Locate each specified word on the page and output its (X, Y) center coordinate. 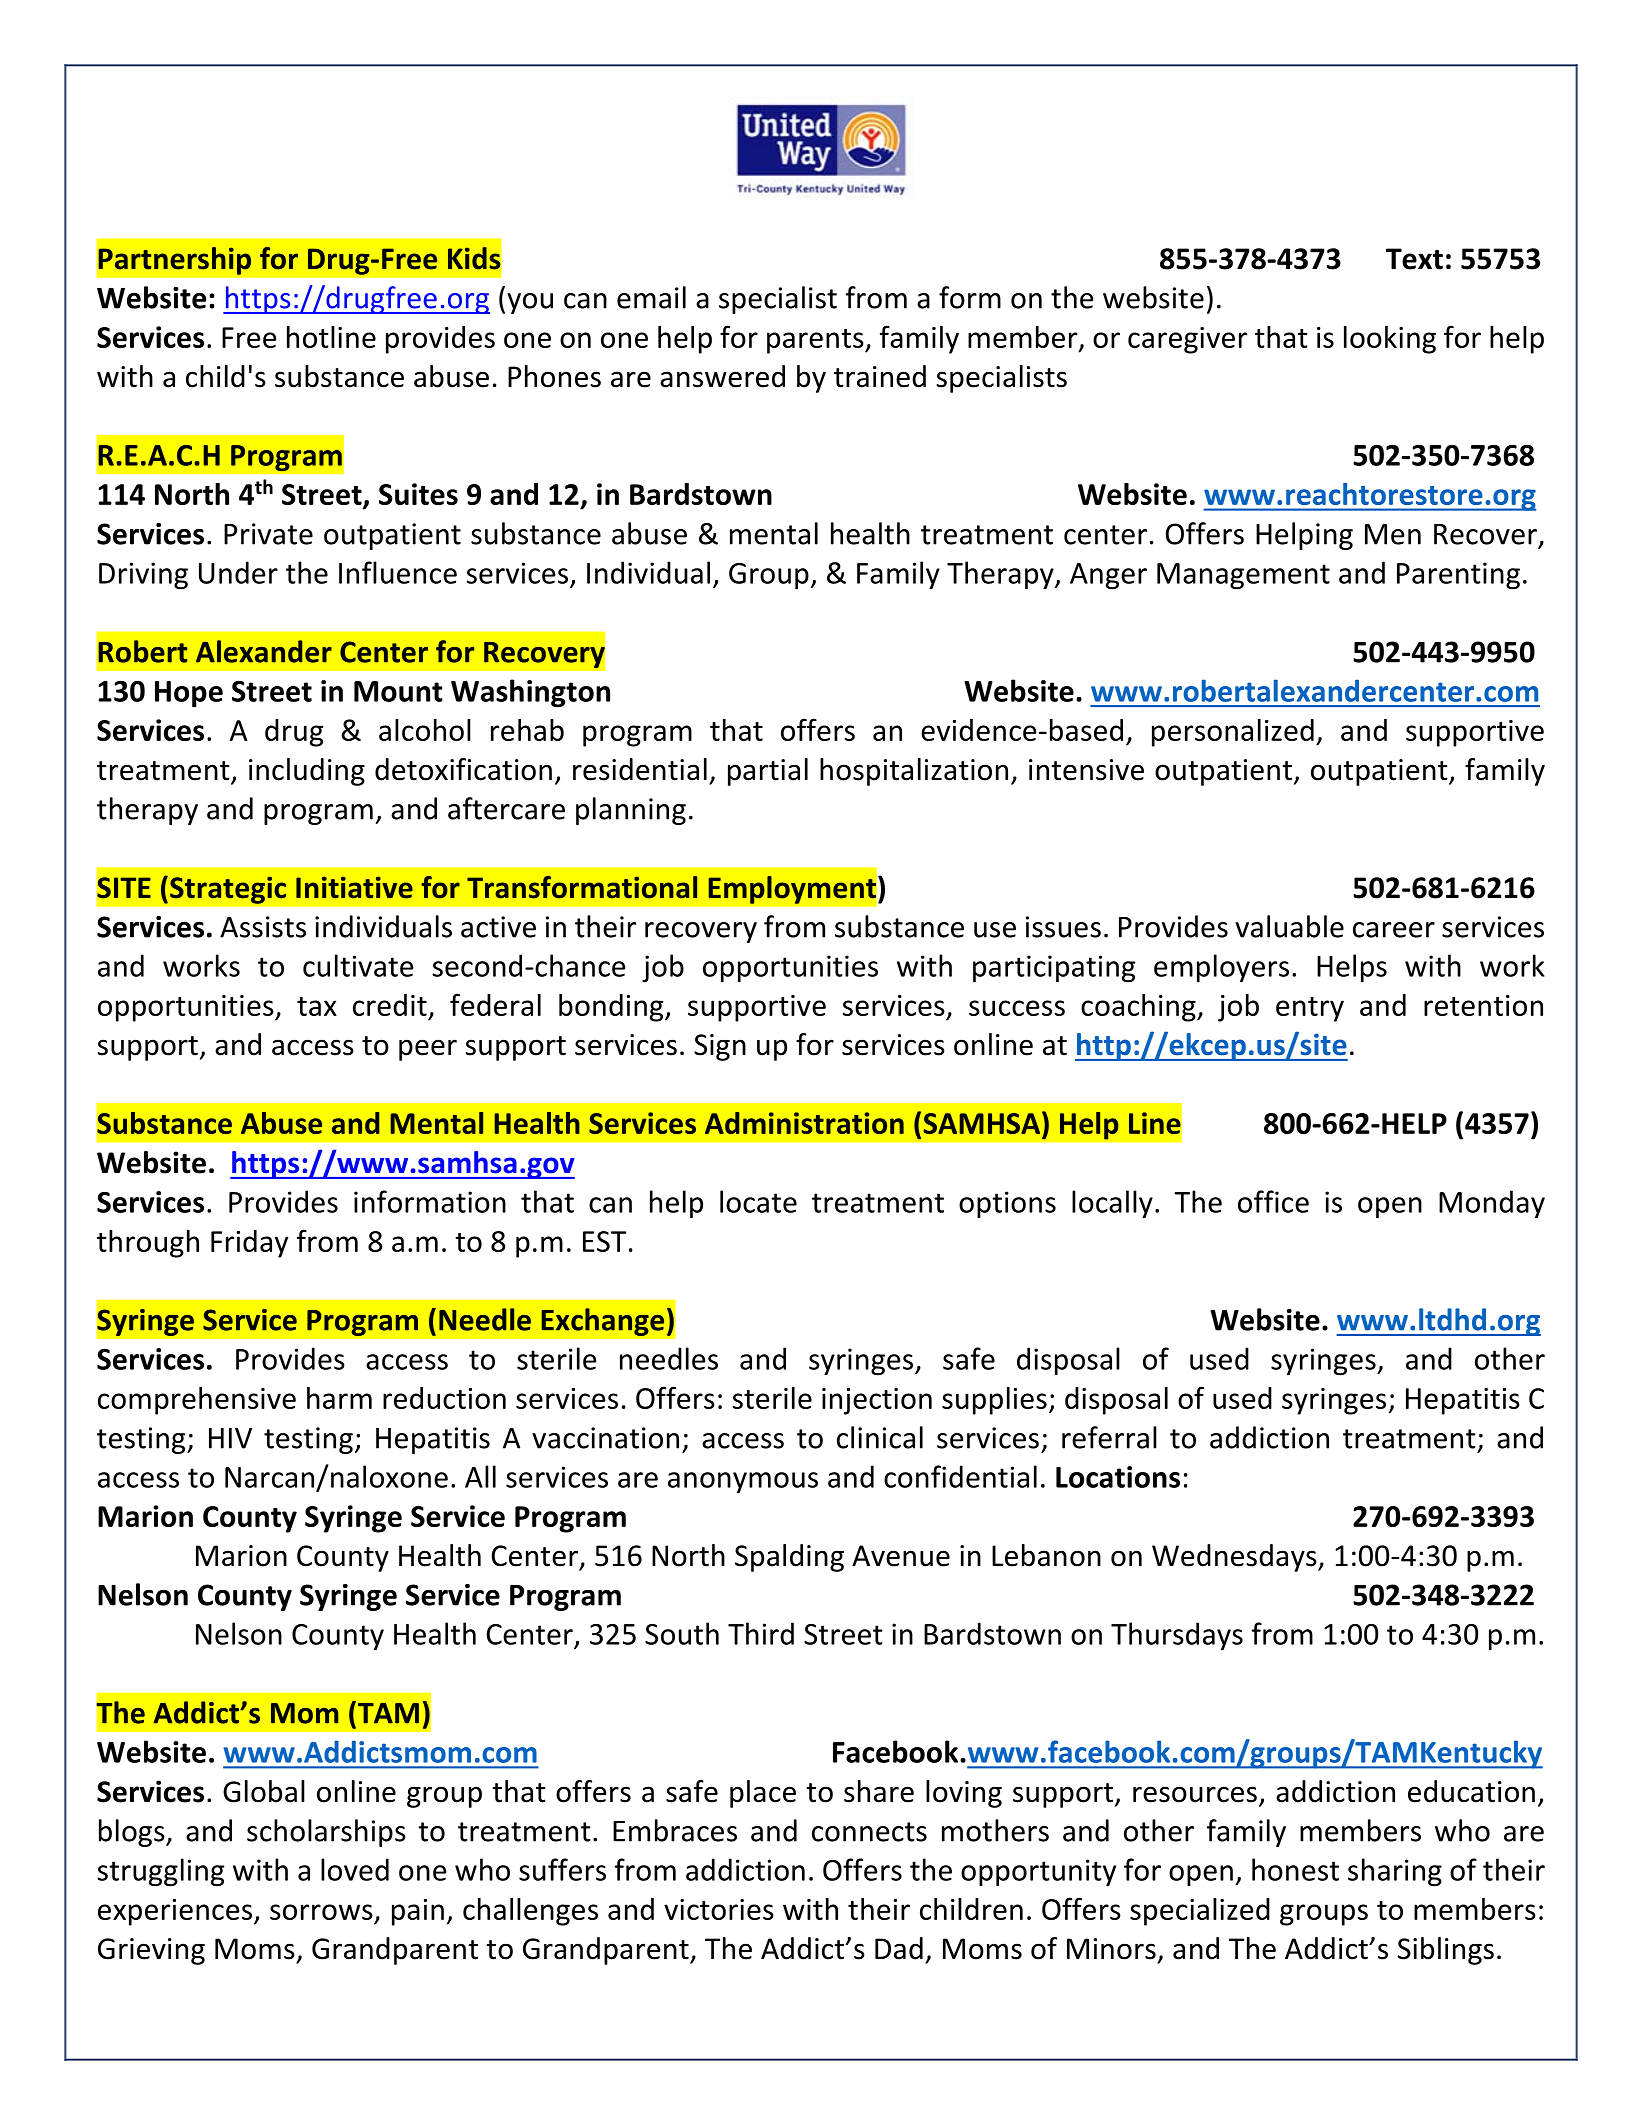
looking (1390, 340)
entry (1310, 1009)
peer (428, 1050)
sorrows (321, 1912)
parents (816, 341)
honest (1295, 1869)
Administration (804, 1123)
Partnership (174, 261)
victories (719, 1909)
